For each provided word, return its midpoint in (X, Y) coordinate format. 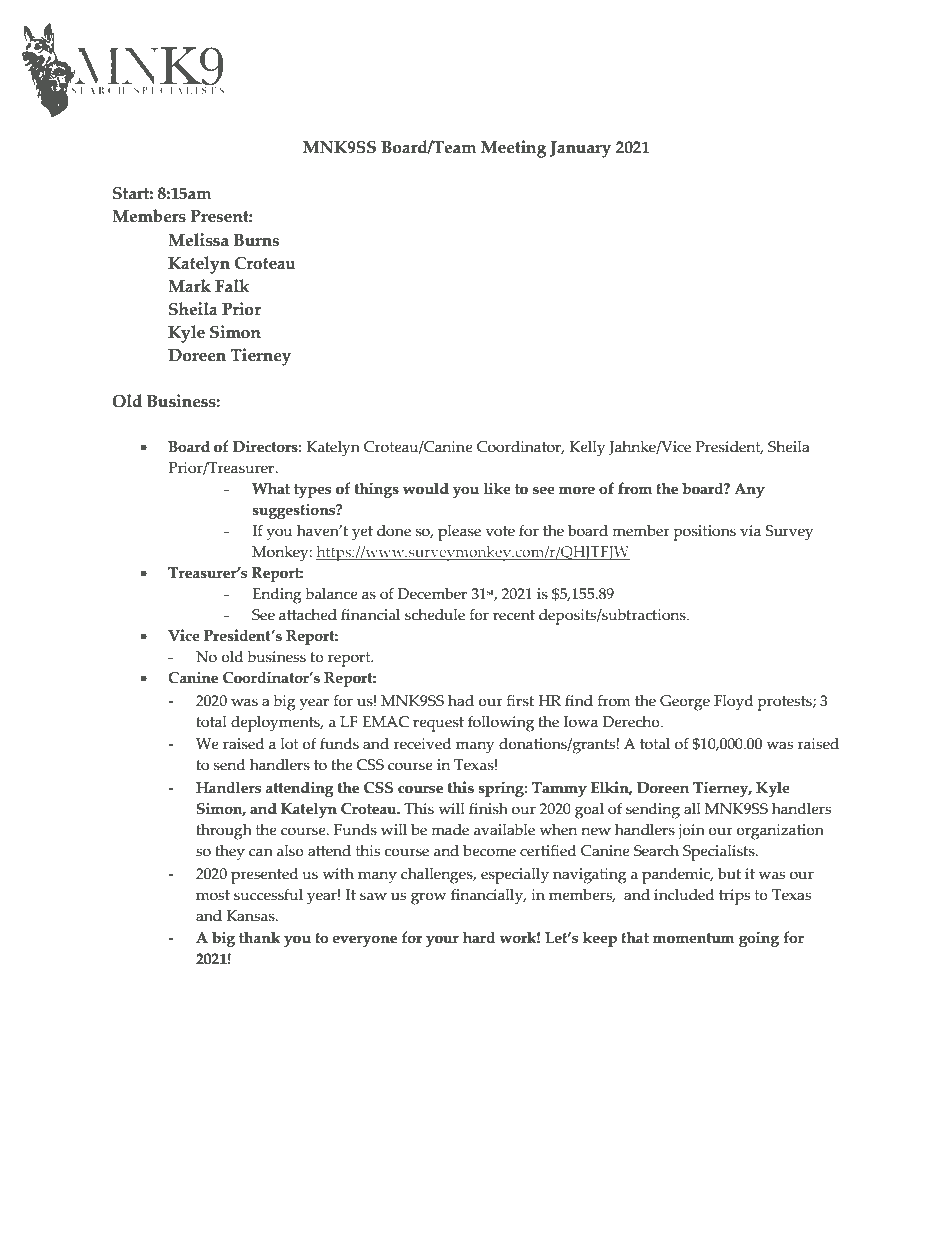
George (685, 703)
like (497, 488)
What (271, 488)
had (461, 701)
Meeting (513, 149)
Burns (256, 240)
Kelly (587, 449)
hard (479, 937)
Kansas (251, 916)
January (580, 149)
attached (308, 615)
